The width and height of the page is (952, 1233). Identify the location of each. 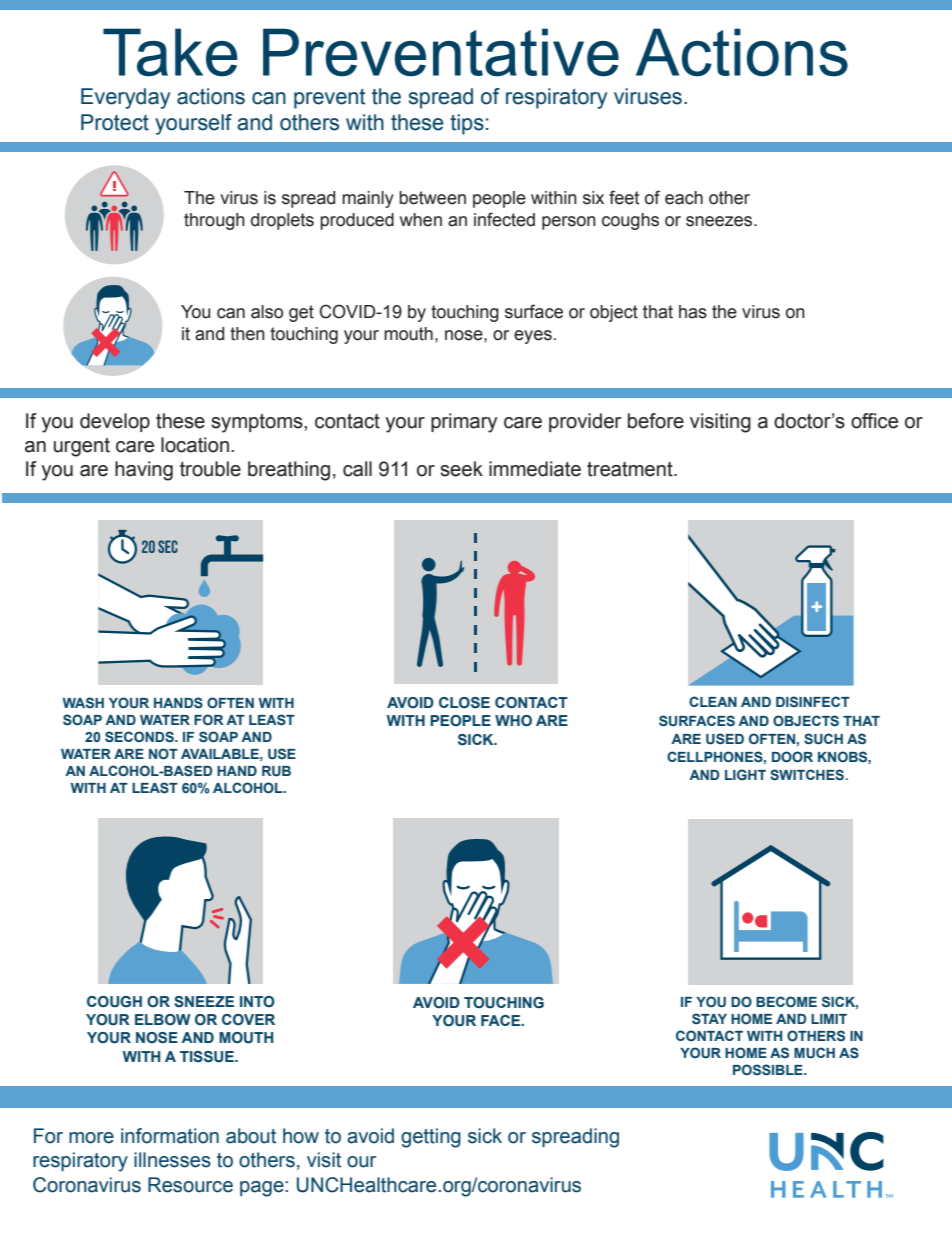
(684, 198).
